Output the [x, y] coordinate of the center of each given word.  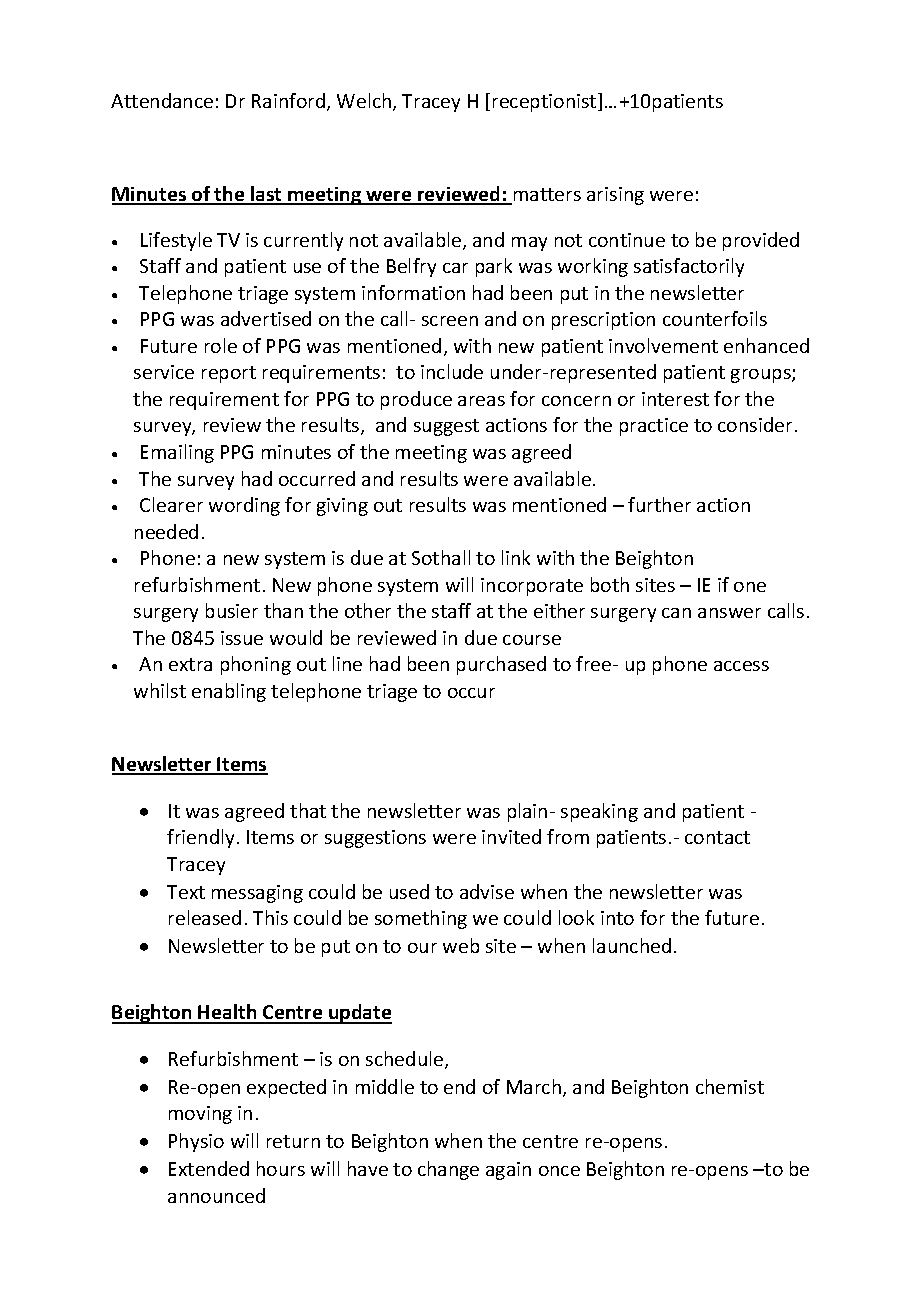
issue [242, 638]
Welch [365, 102]
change [448, 1170]
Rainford [290, 102]
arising [615, 196]
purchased [501, 665]
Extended [209, 1168]
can [676, 613]
